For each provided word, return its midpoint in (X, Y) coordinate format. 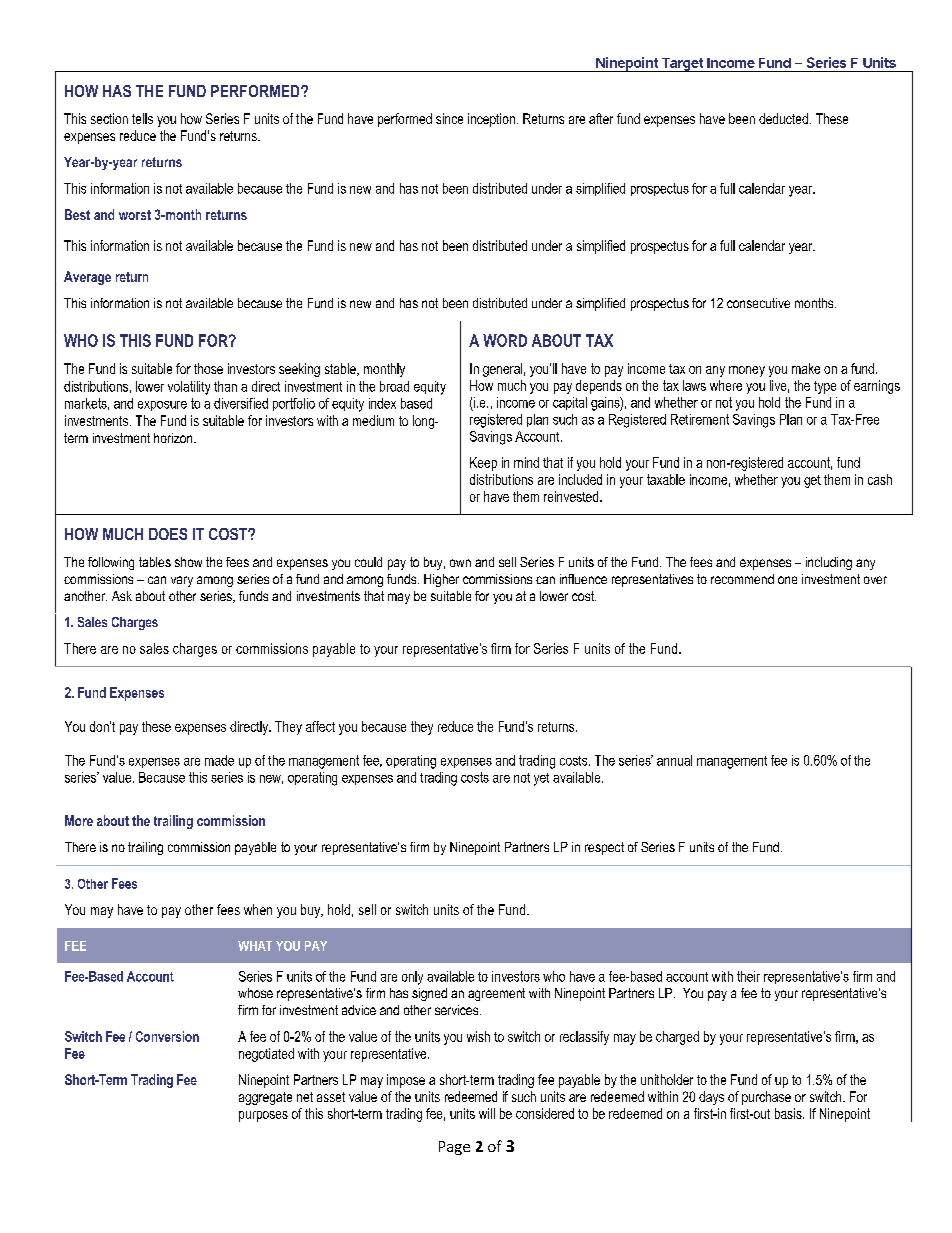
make (806, 368)
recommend (742, 579)
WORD (505, 340)
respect (604, 848)
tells (142, 118)
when (258, 909)
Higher (441, 580)
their (748, 976)
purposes (263, 1116)
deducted (783, 118)
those (208, 368)
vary (182, 581)
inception (491, 120)
